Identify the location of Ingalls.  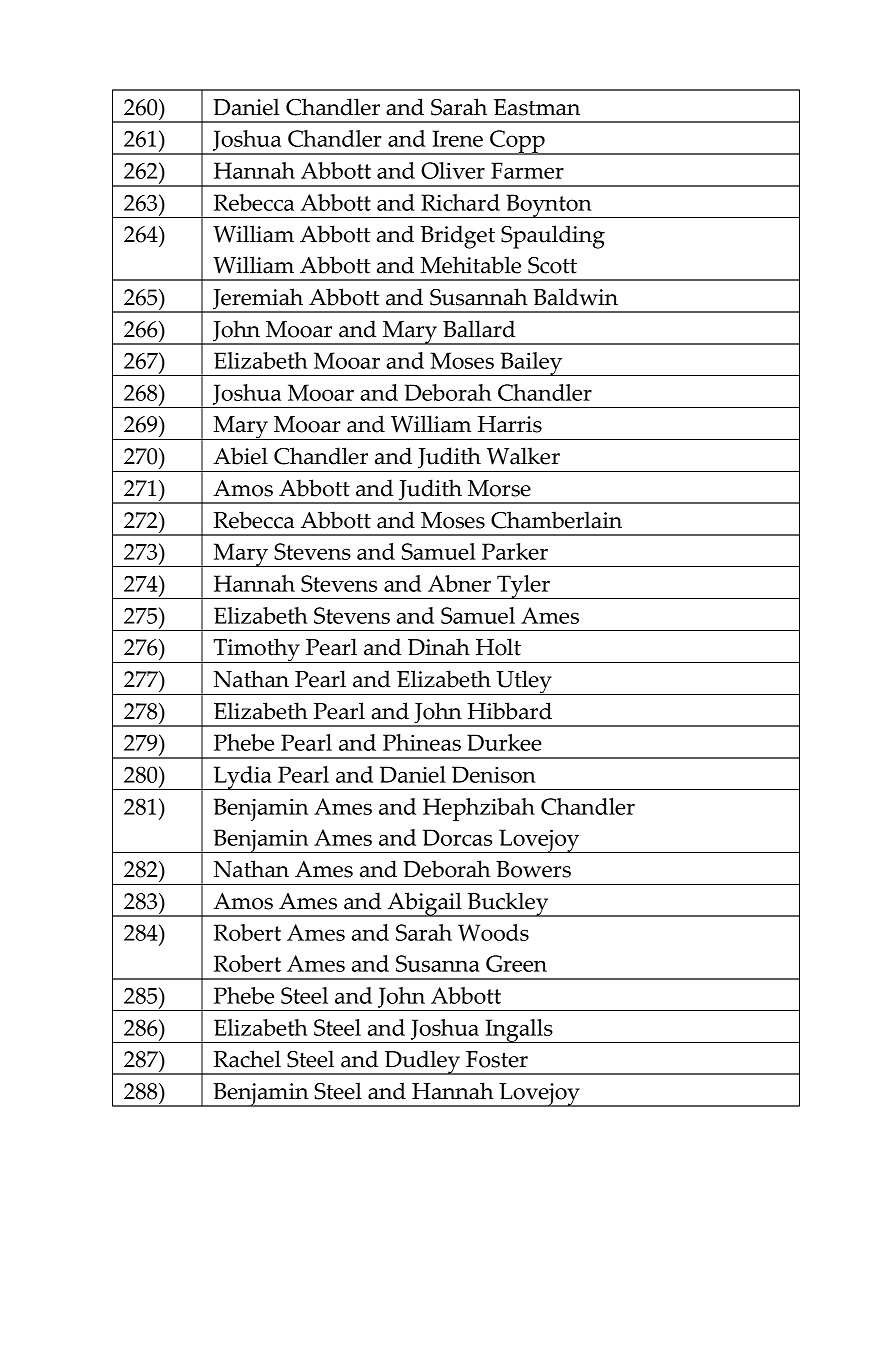
(519, 1031).
